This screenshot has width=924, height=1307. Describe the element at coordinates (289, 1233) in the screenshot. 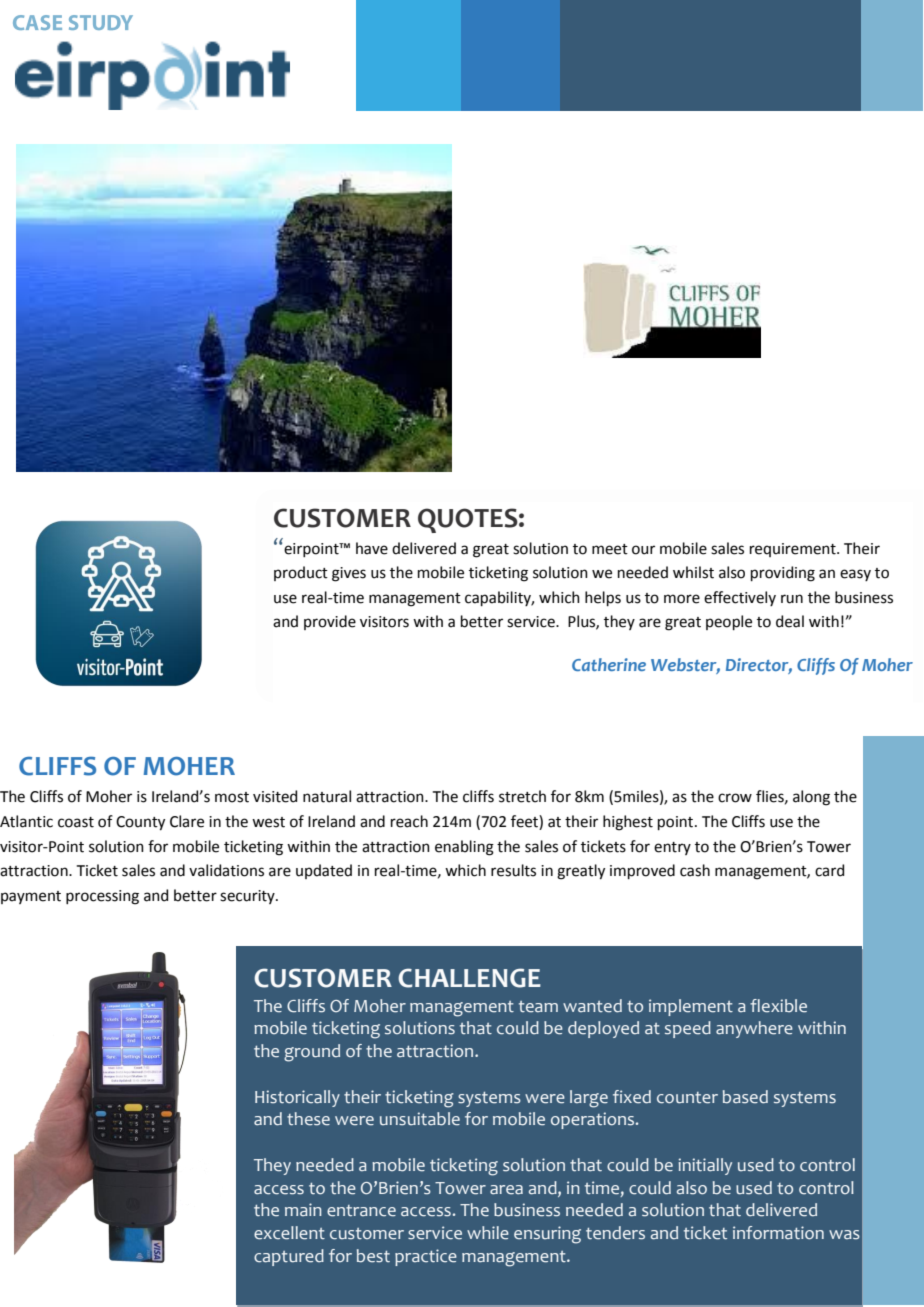

I see `excellent` at that location.
